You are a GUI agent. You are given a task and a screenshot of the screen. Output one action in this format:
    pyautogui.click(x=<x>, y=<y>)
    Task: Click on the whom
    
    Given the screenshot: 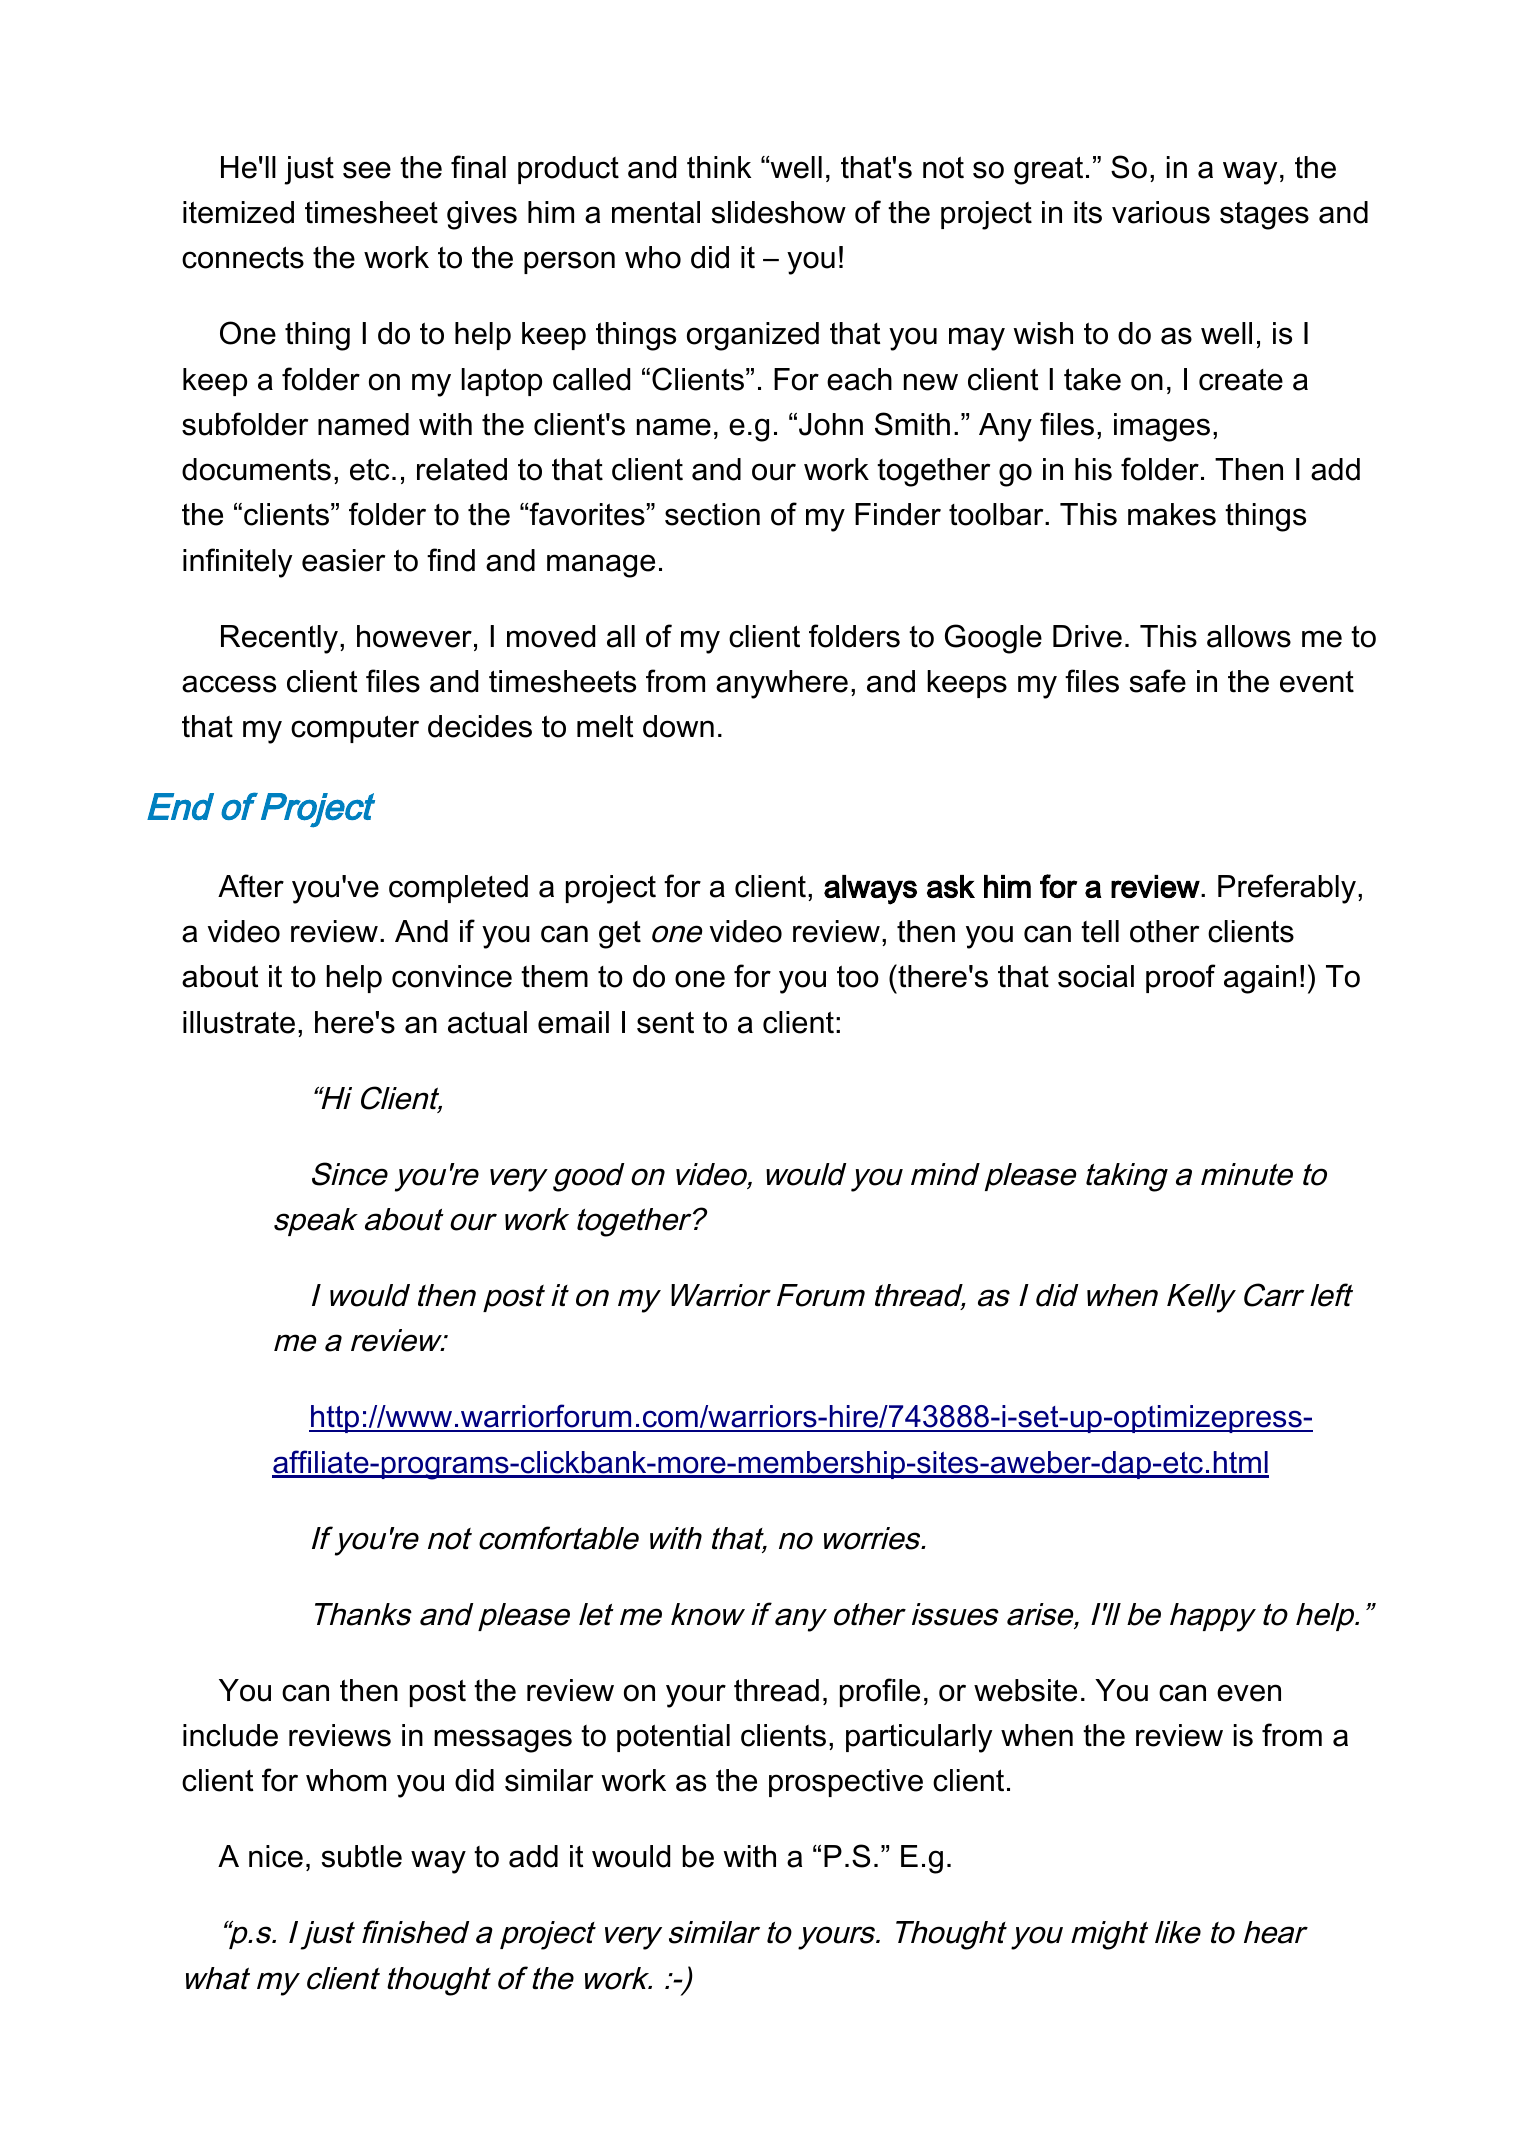 What is the action you would take?
    pyautogui.click(x=346, y=1780)
